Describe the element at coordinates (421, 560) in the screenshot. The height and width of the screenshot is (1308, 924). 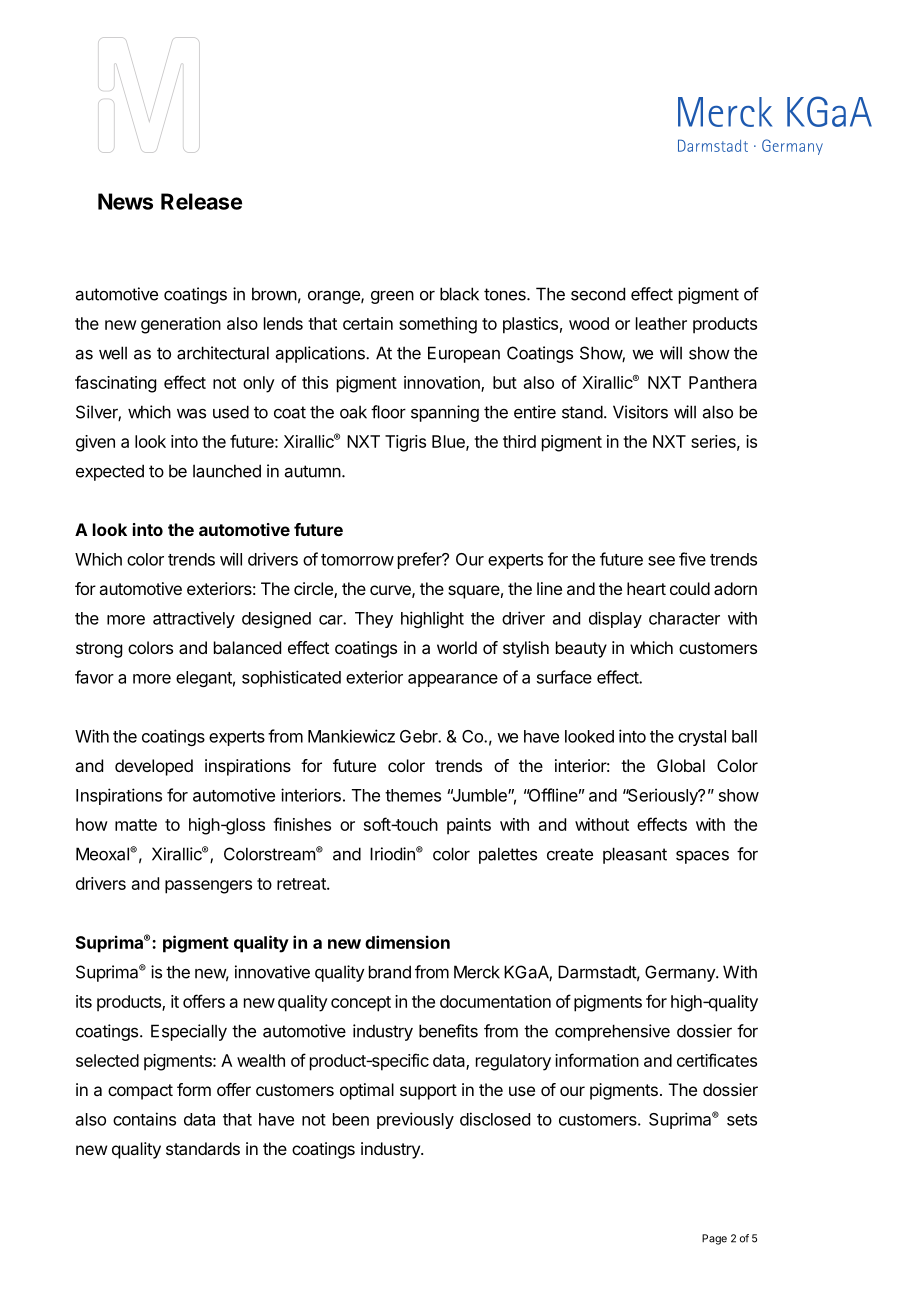
I see `prefer` at that location.
